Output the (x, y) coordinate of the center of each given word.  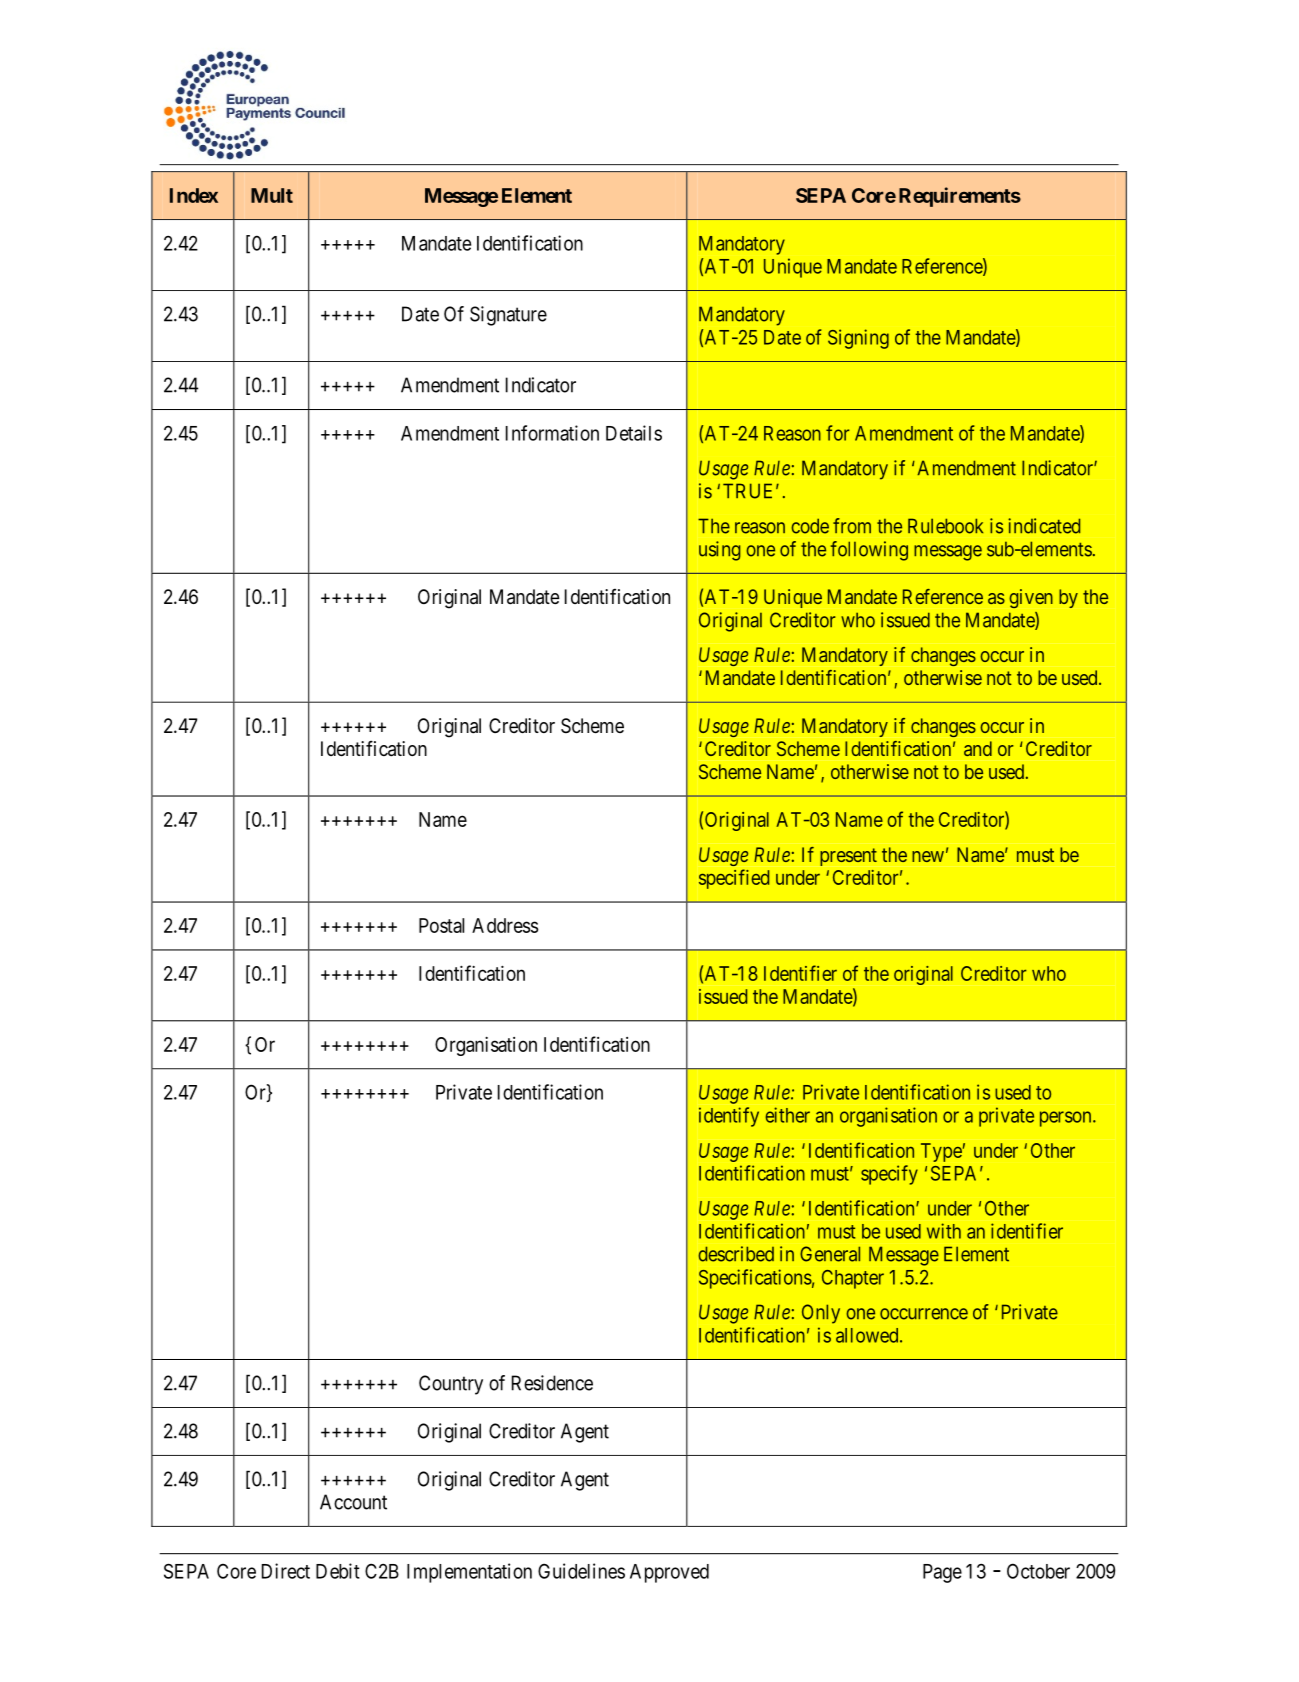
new (928, 856)
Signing (858, 339)
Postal (441, 925)
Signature (508, 316)
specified (734, 879)
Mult (272, 195)
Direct (286, 1571)
